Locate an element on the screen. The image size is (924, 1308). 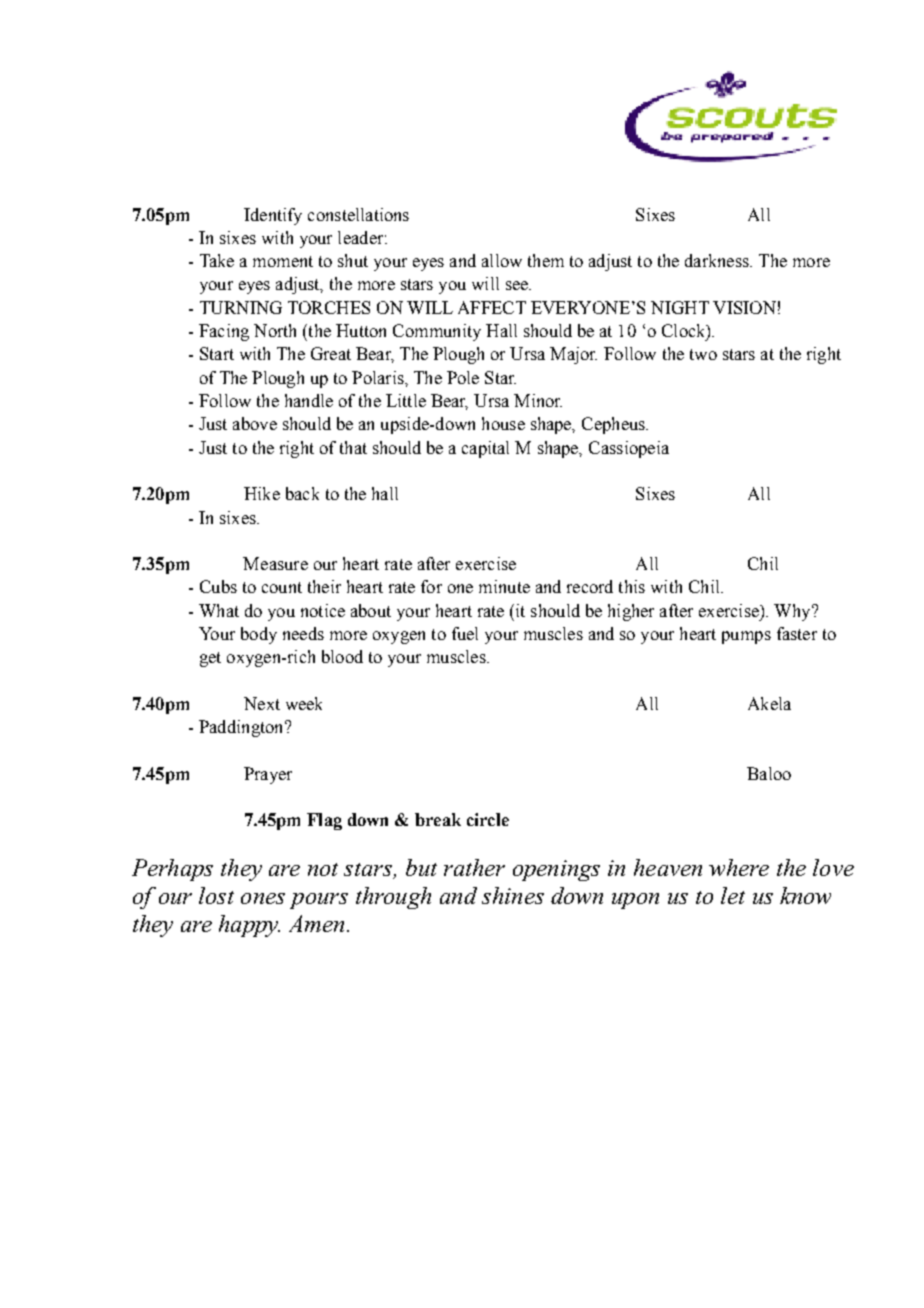
let is located at coordinates (733, 895).
